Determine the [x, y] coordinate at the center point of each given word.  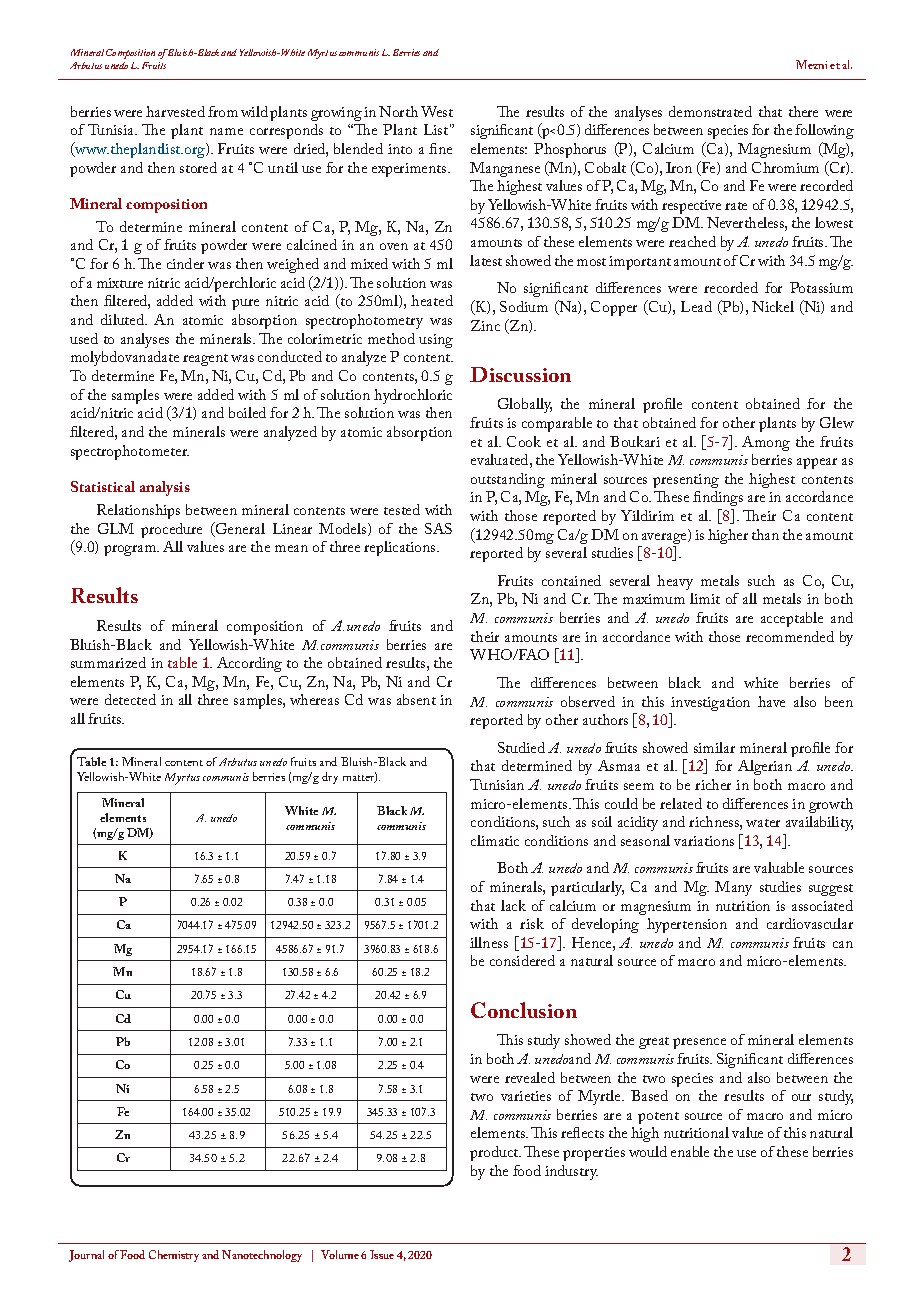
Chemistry [174, 1256]
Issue [382, 1254]
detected [130, 699]
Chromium [785, 167]
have [771, 701]
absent [416, 699]
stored [198, 167]
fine [440, 148]
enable [690, 1151]
